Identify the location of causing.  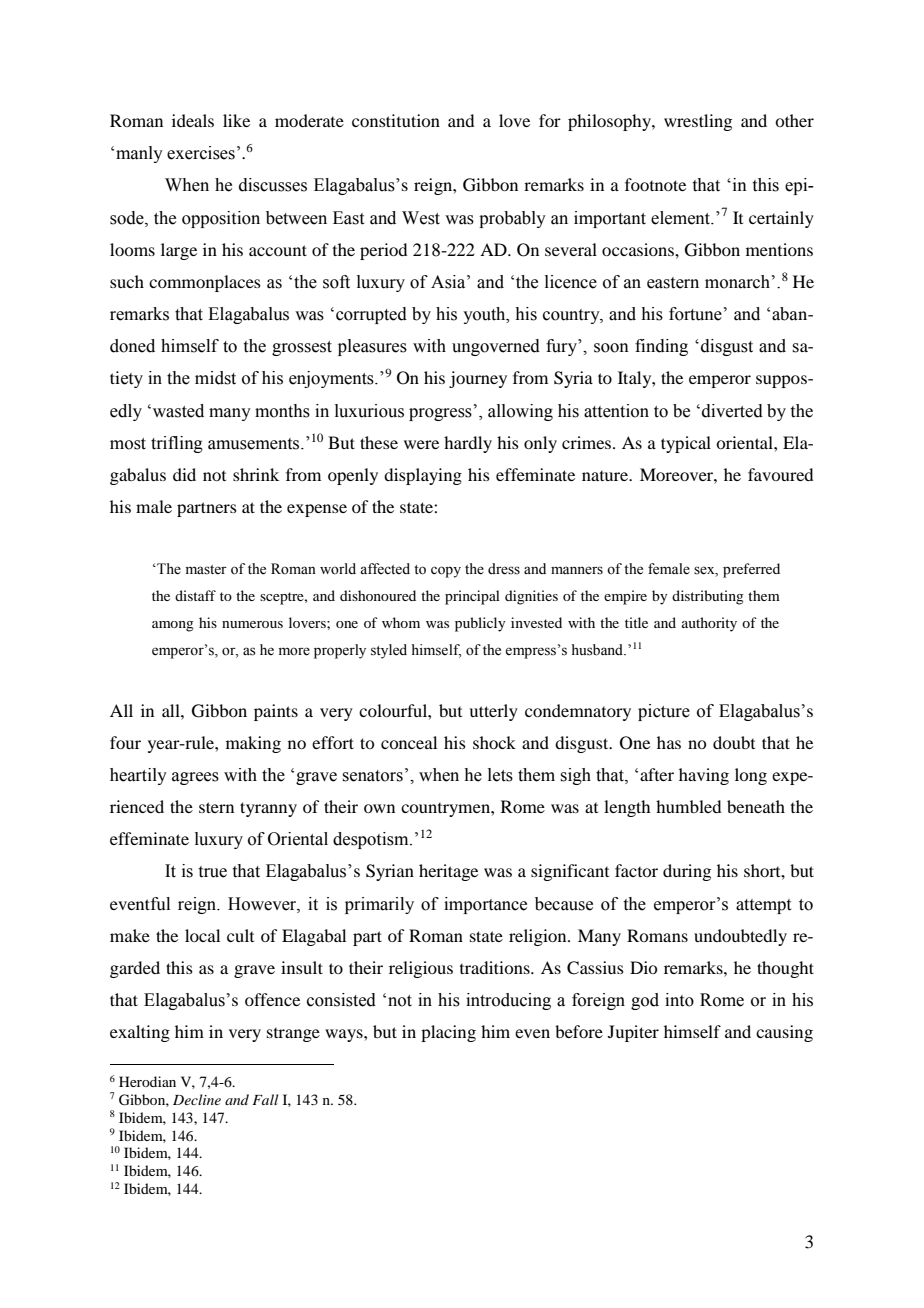
(784, 1033).
